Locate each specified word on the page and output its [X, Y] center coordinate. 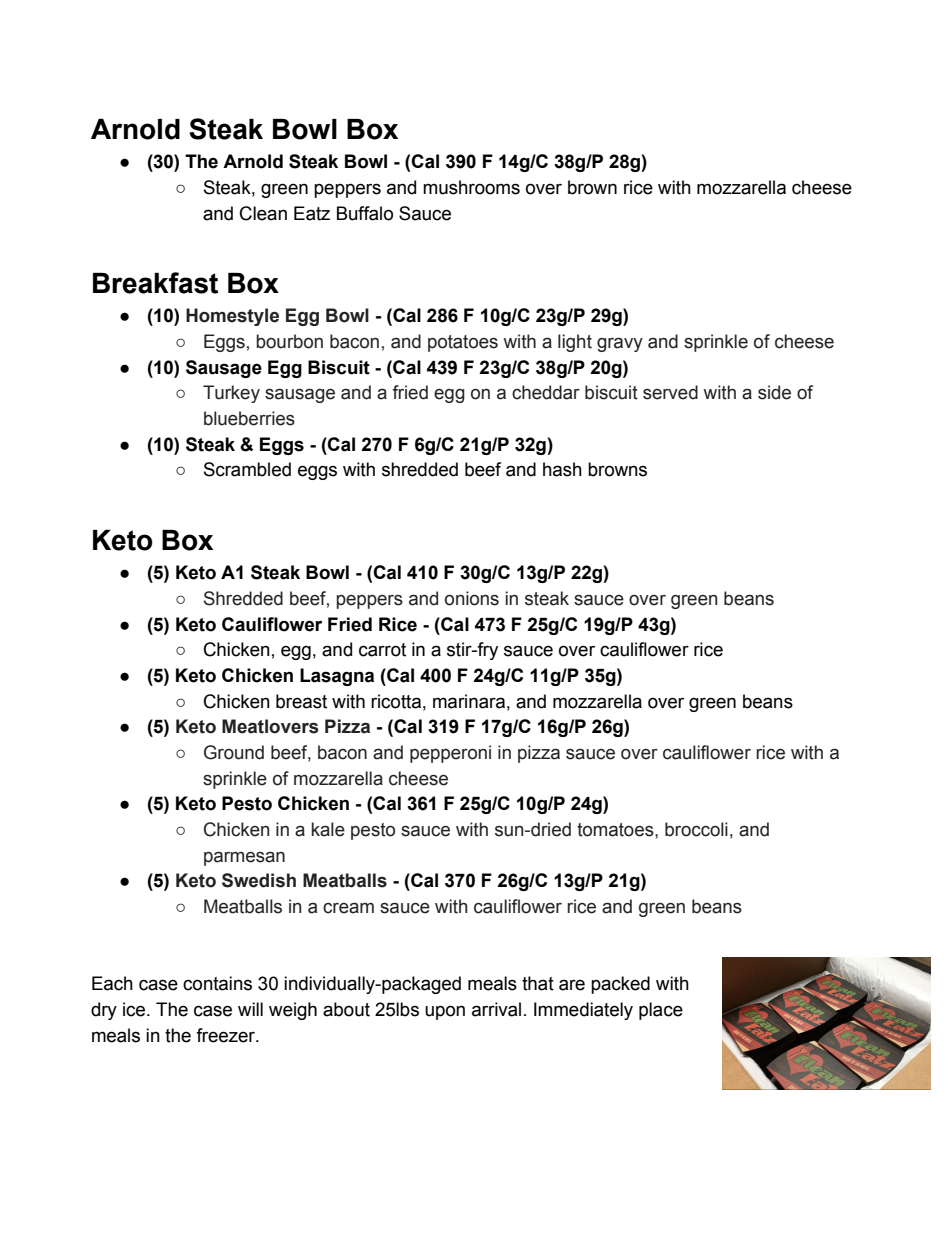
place [661, 1011]
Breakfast [155, 283]
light [575, 343]
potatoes [463, 343]
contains [217, 983]
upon [445, 1012]
